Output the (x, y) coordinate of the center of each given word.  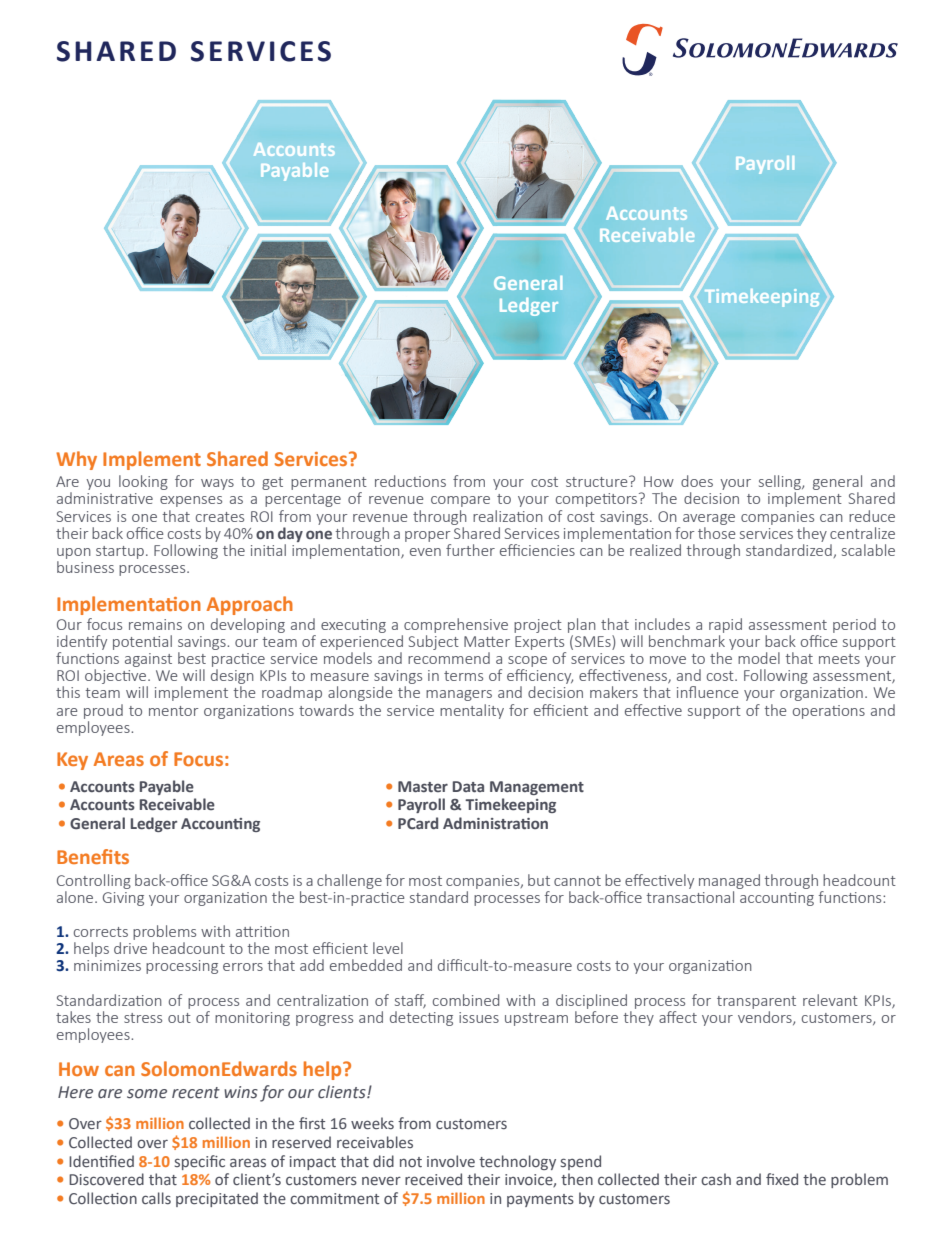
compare (460, 501)
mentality (472, 711)
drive (130, 948)
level (388, 948)
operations (829, 712)
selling (781, 484)
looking (143, 482)
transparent (756, 1002)
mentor (173, 711)
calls (156, 1198)
